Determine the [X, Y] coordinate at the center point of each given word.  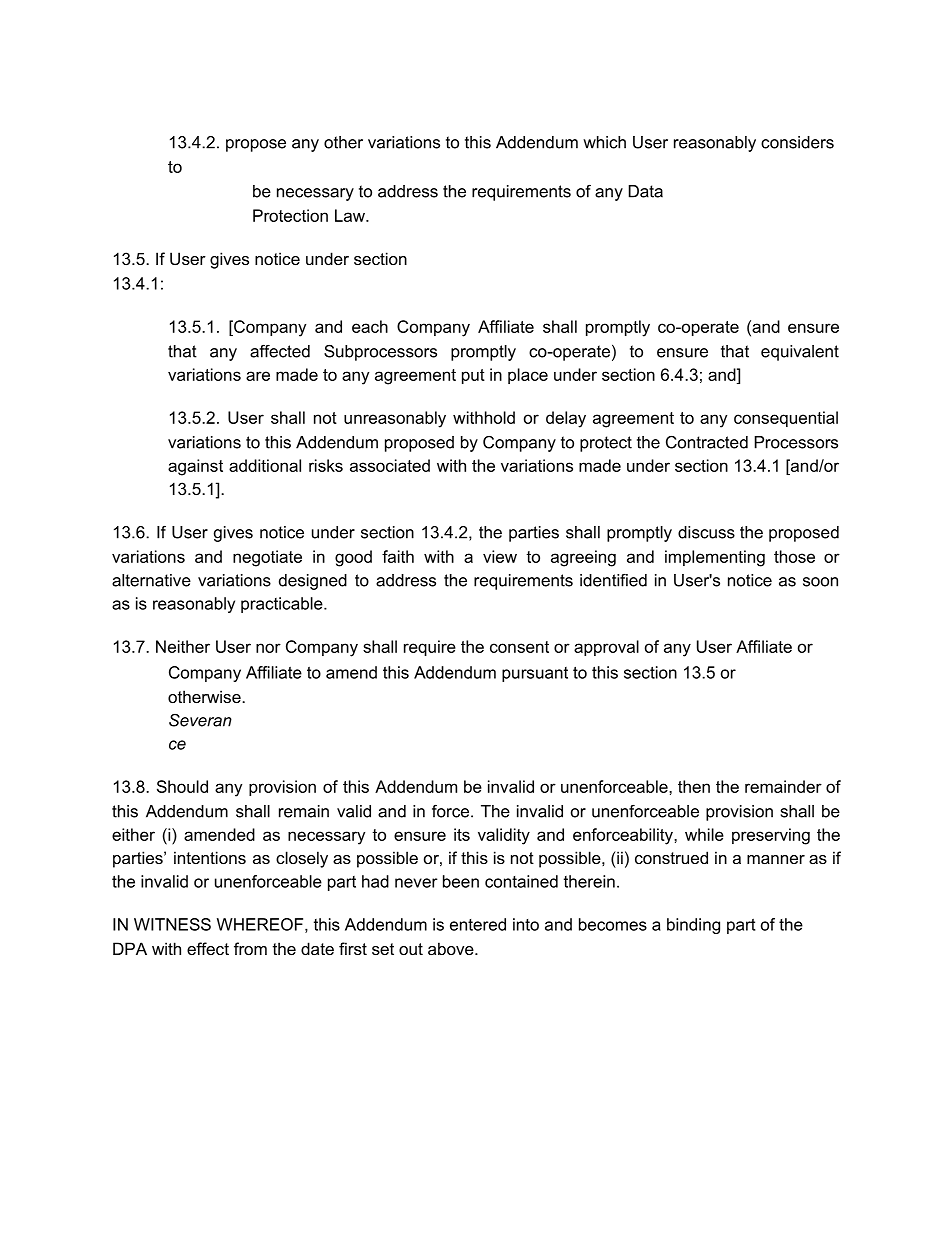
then [694, 786]
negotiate [267, 558]
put [473, 376]
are [258, 376]
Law [351, 215]
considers [797, 142]
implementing [715, 558]
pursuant [535, 674]
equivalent [800, 353]
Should [182, 786]
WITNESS [172, 924]
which [604, 142]
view [500, 556]
